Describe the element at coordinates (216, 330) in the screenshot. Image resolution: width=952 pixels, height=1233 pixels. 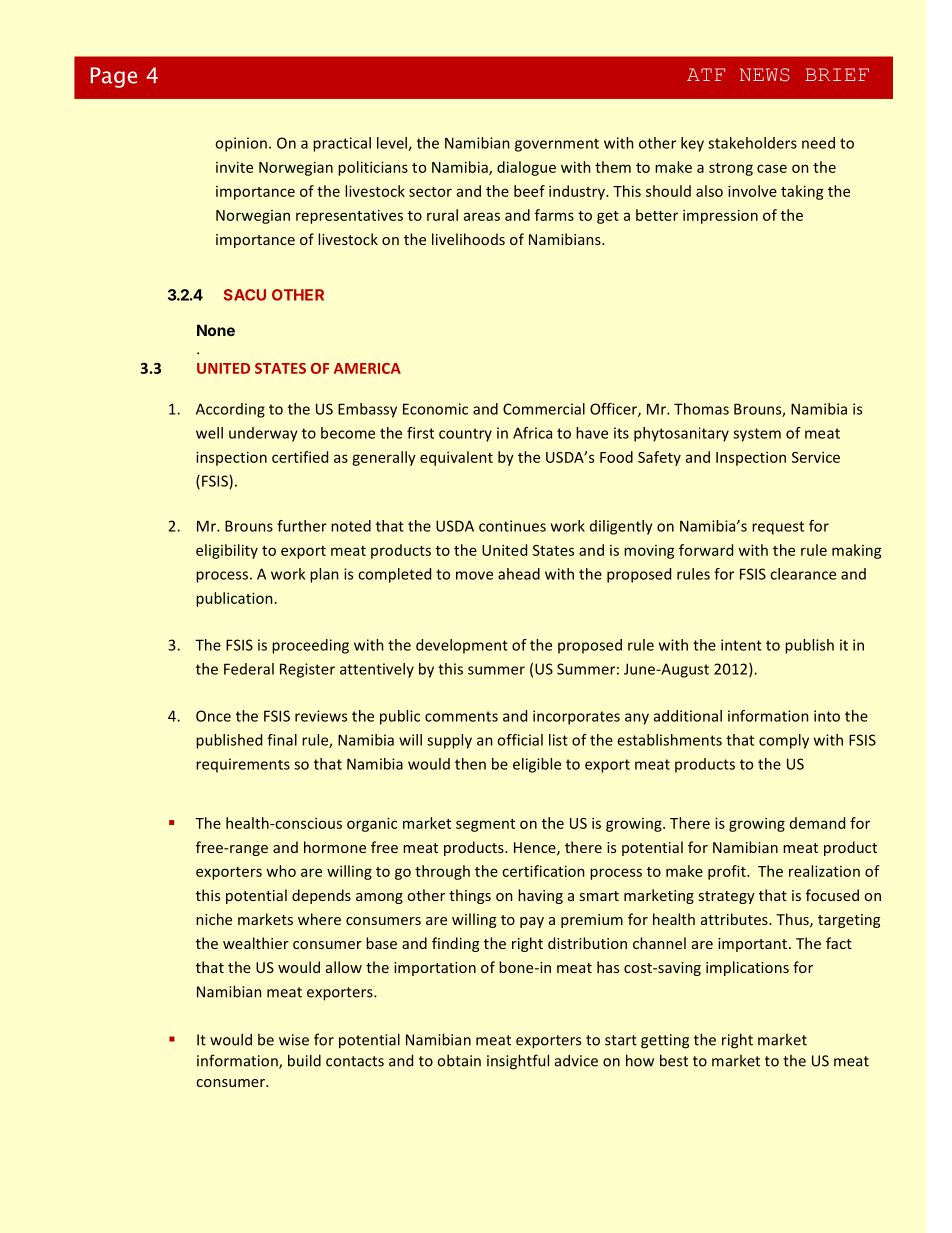
I see `None` at that location.
